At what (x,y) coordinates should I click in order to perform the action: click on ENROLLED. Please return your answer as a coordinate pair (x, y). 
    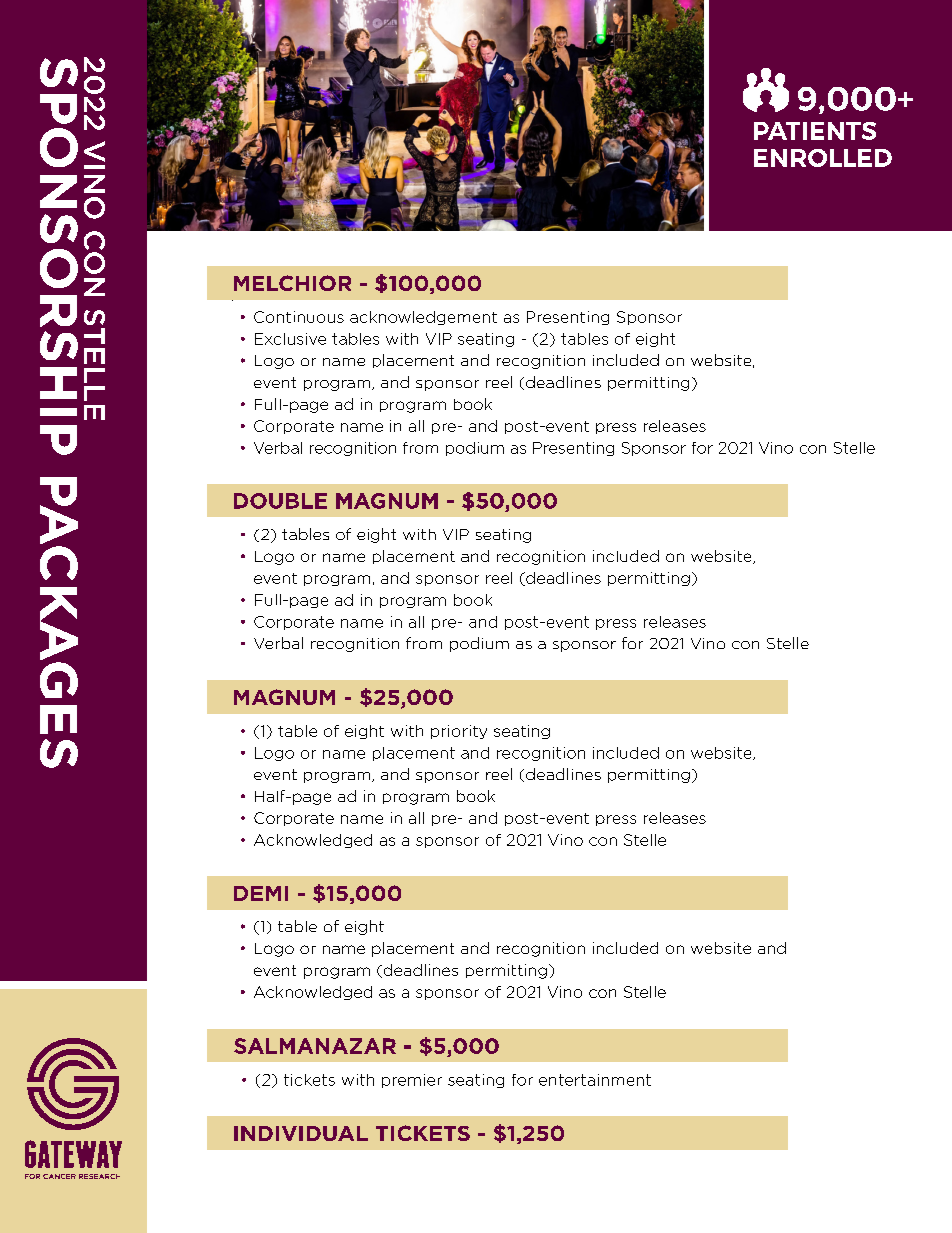
    Looking at the image, I should click on (823, 158).
